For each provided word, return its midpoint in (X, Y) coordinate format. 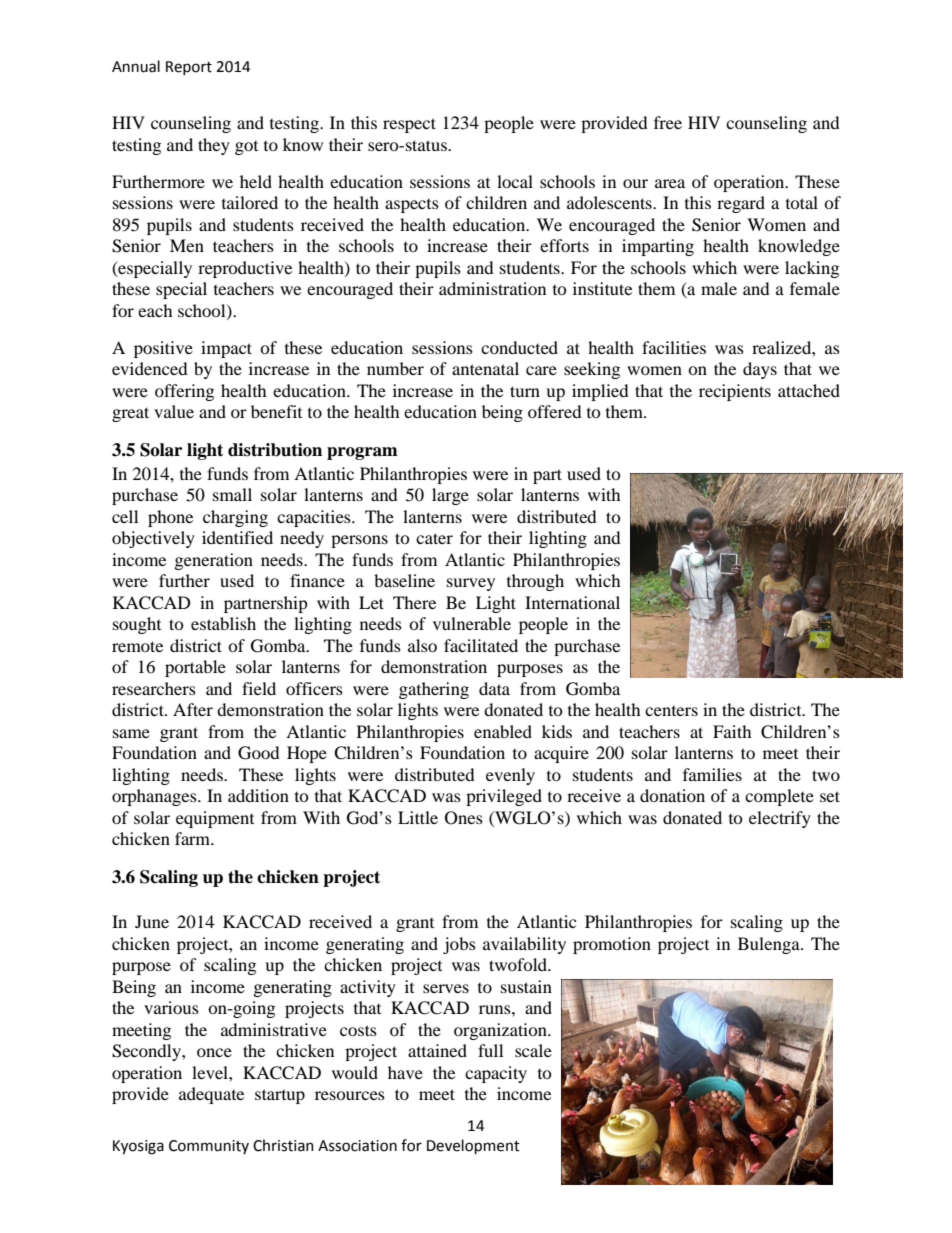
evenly (510, 776)
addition (258, 795)
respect (409, 125)
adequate (211, 1095)
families (712, 774)
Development (473, 1146)
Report (189, 68)
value (174, 411)
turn (525, 391)
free (668, 122)
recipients (735, 392)
